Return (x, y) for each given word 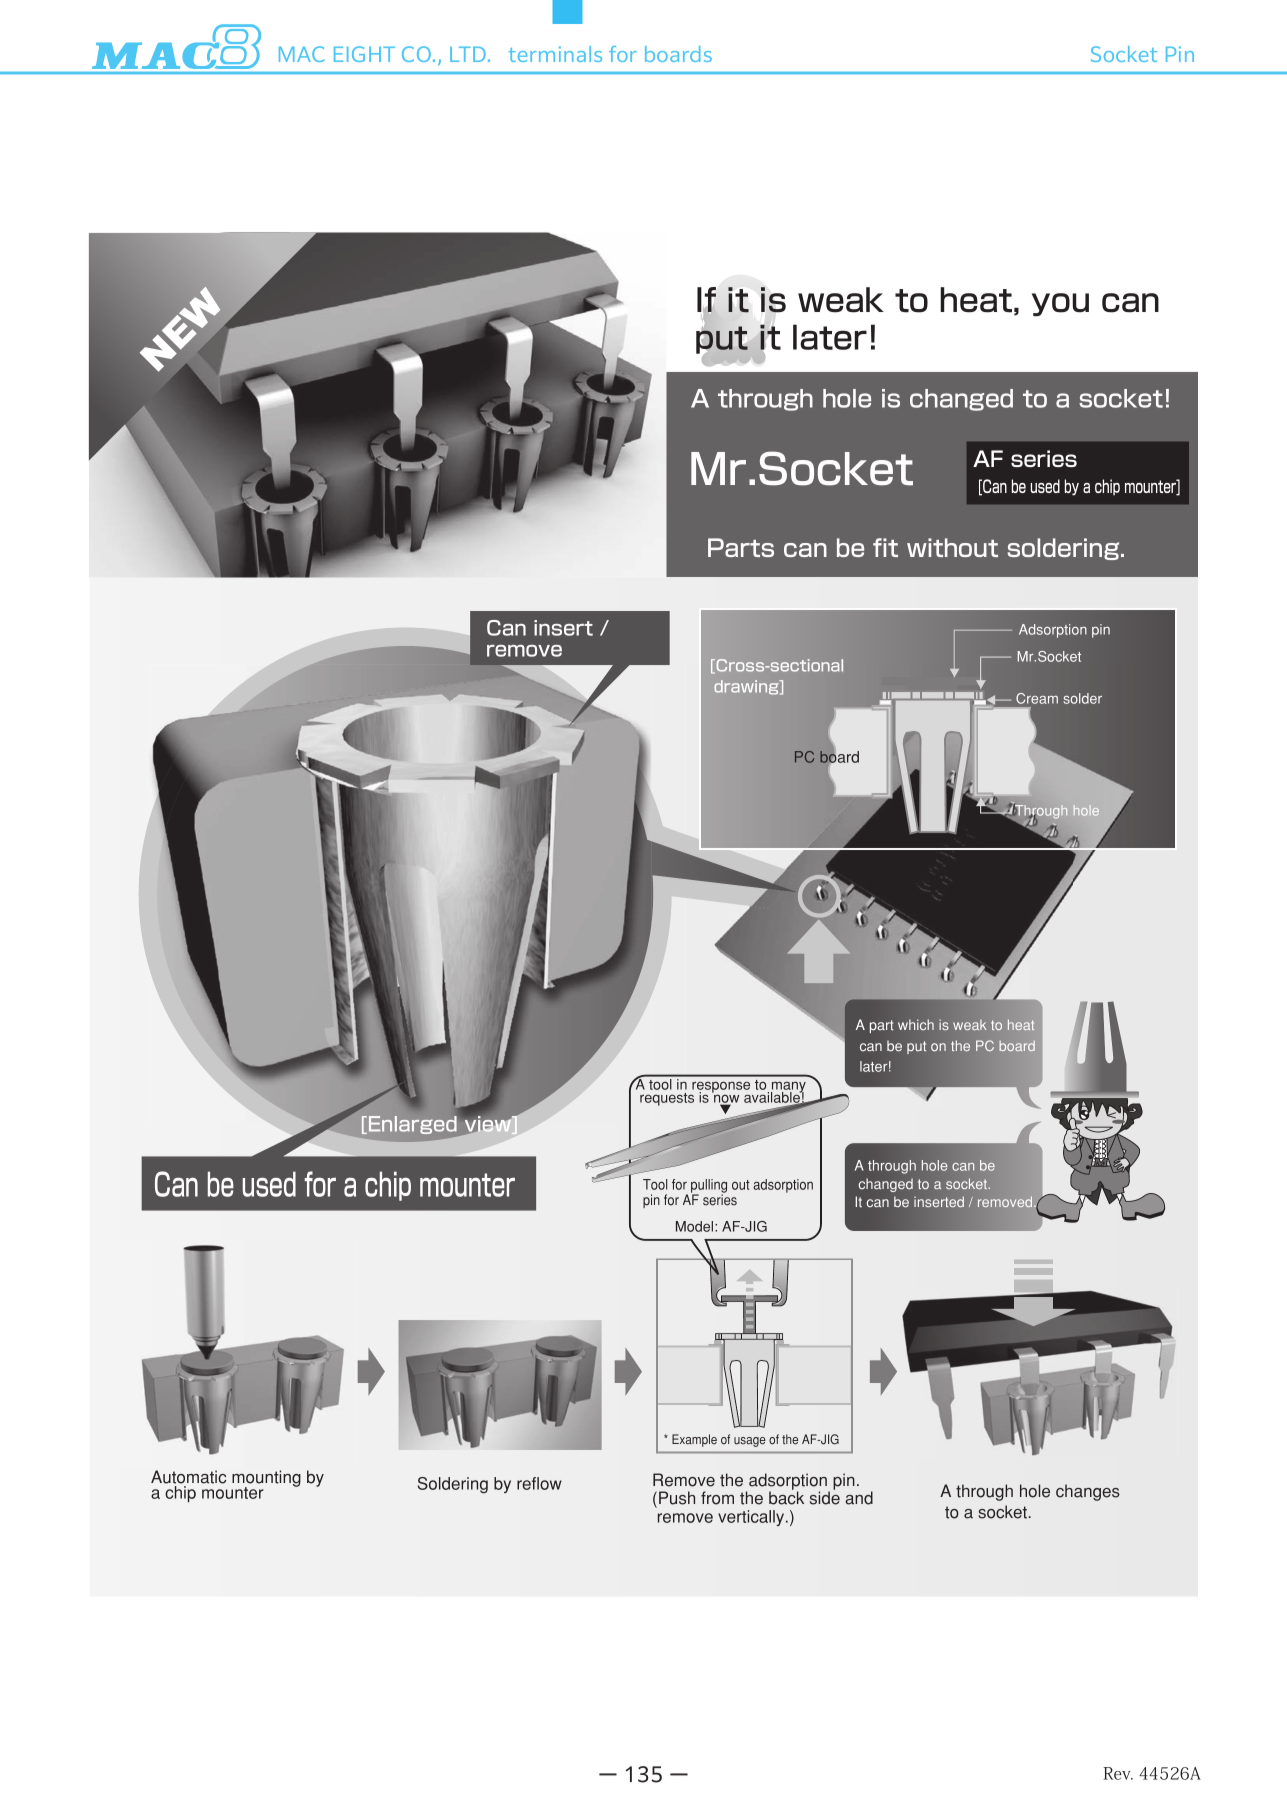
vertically (752, 1518)
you (1060, 304)
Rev (1118, 1773)
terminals (555, 54)
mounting (266, 1479)
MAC (301, 54)
